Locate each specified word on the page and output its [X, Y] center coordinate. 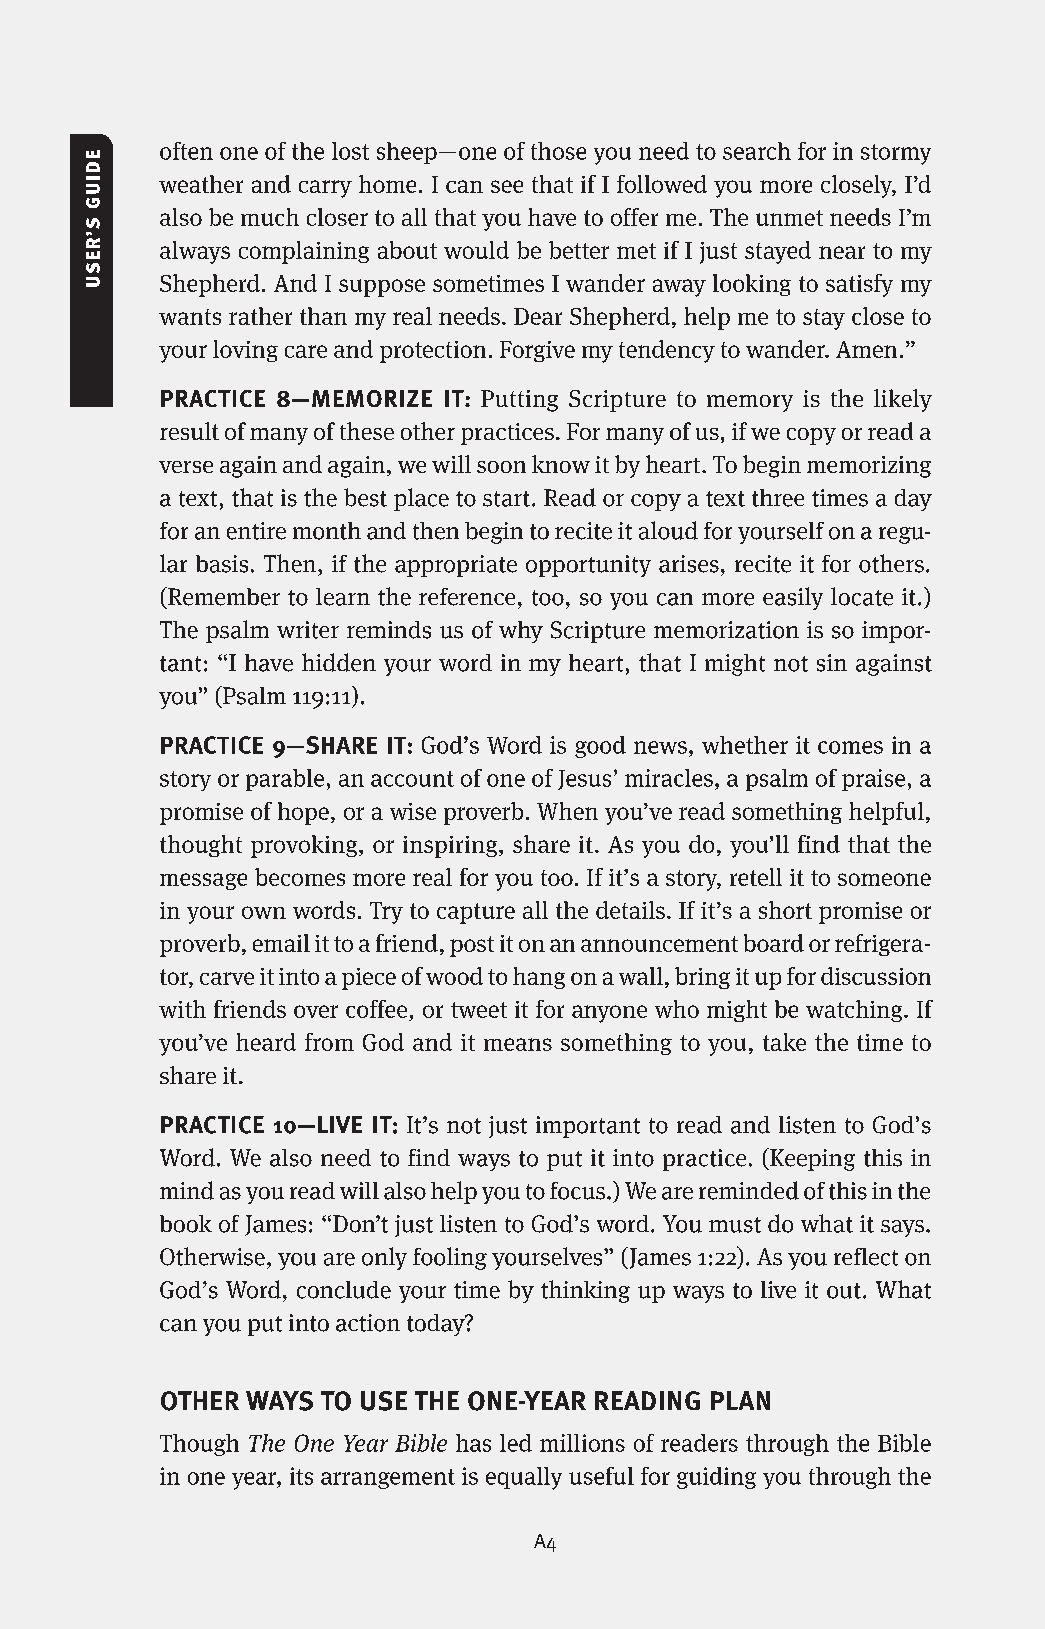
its [301, 1476]
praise [873, 780]
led [516, 1443]
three [778, 498]
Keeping [811, 1159]
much [270, 217]
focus [579, 1191]
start [506, 499]
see [507, 186]
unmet [789, 218]
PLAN [740, 1400]
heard [266, 1042]
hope [303, 813]
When [567, 811]
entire [256, 531]
